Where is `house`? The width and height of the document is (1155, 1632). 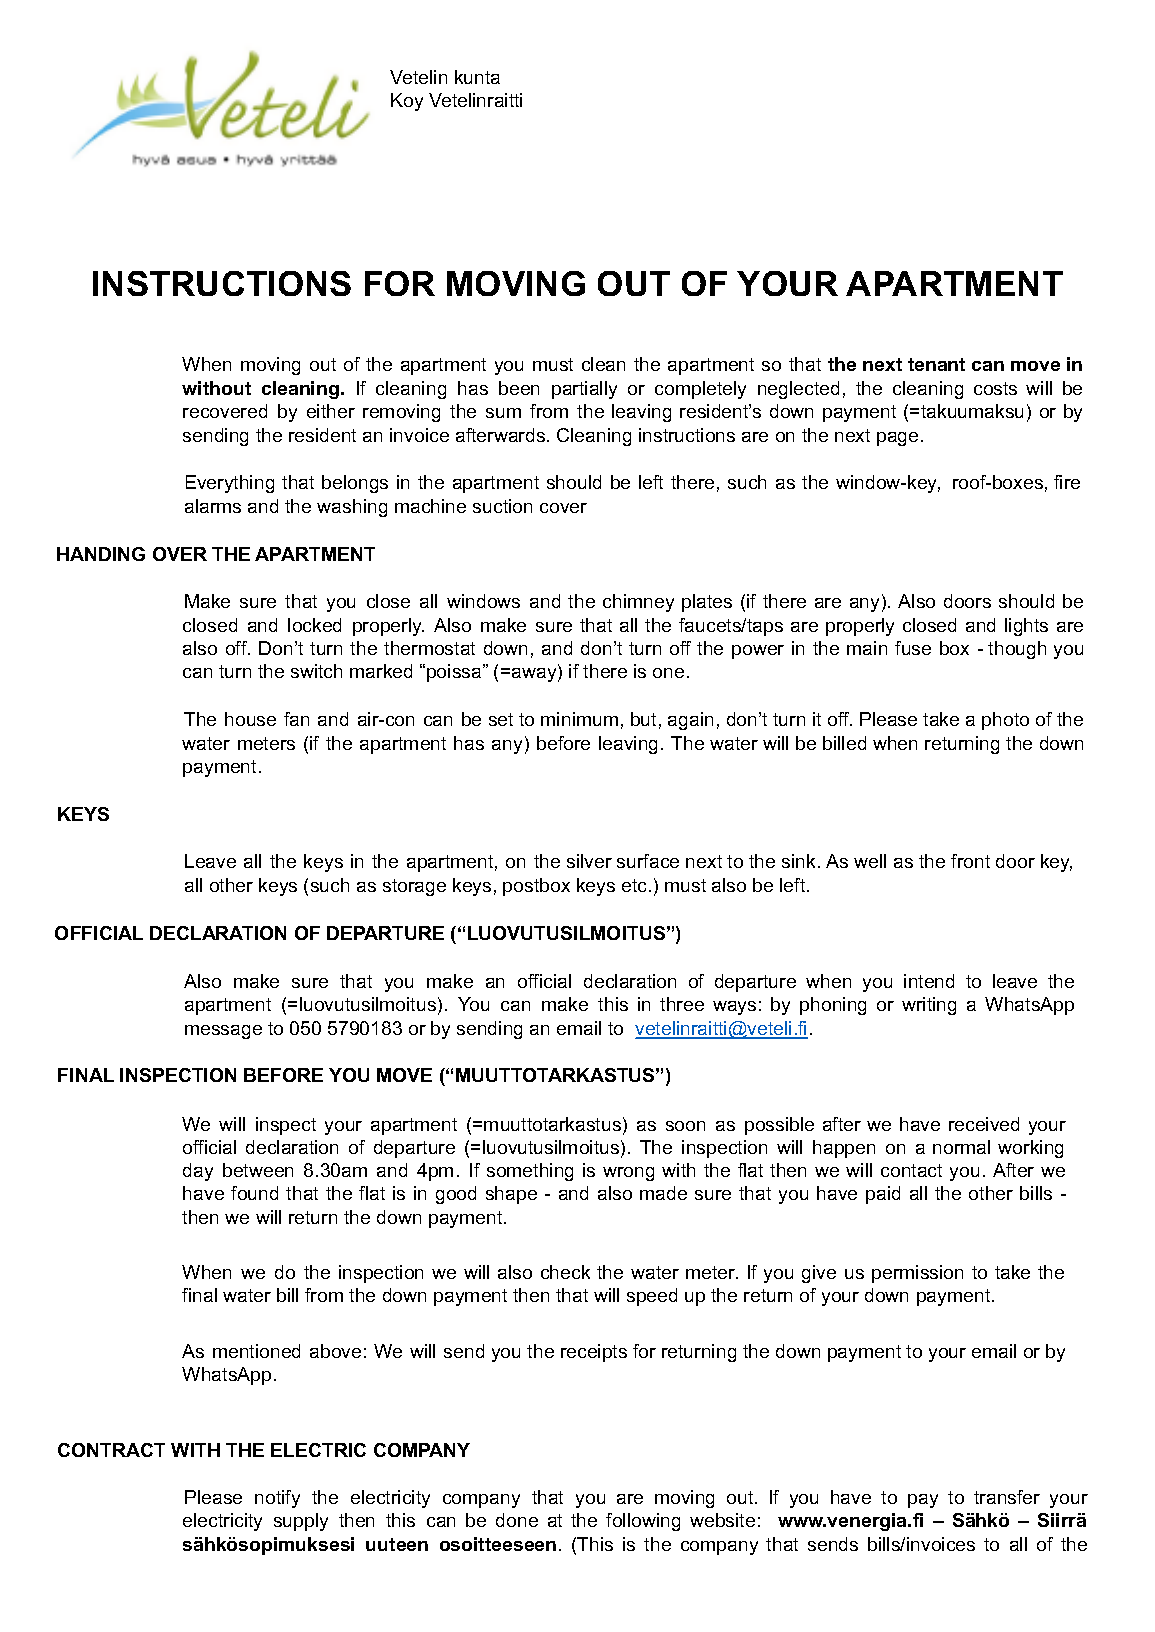
house is located at coordinates (250, 719).
